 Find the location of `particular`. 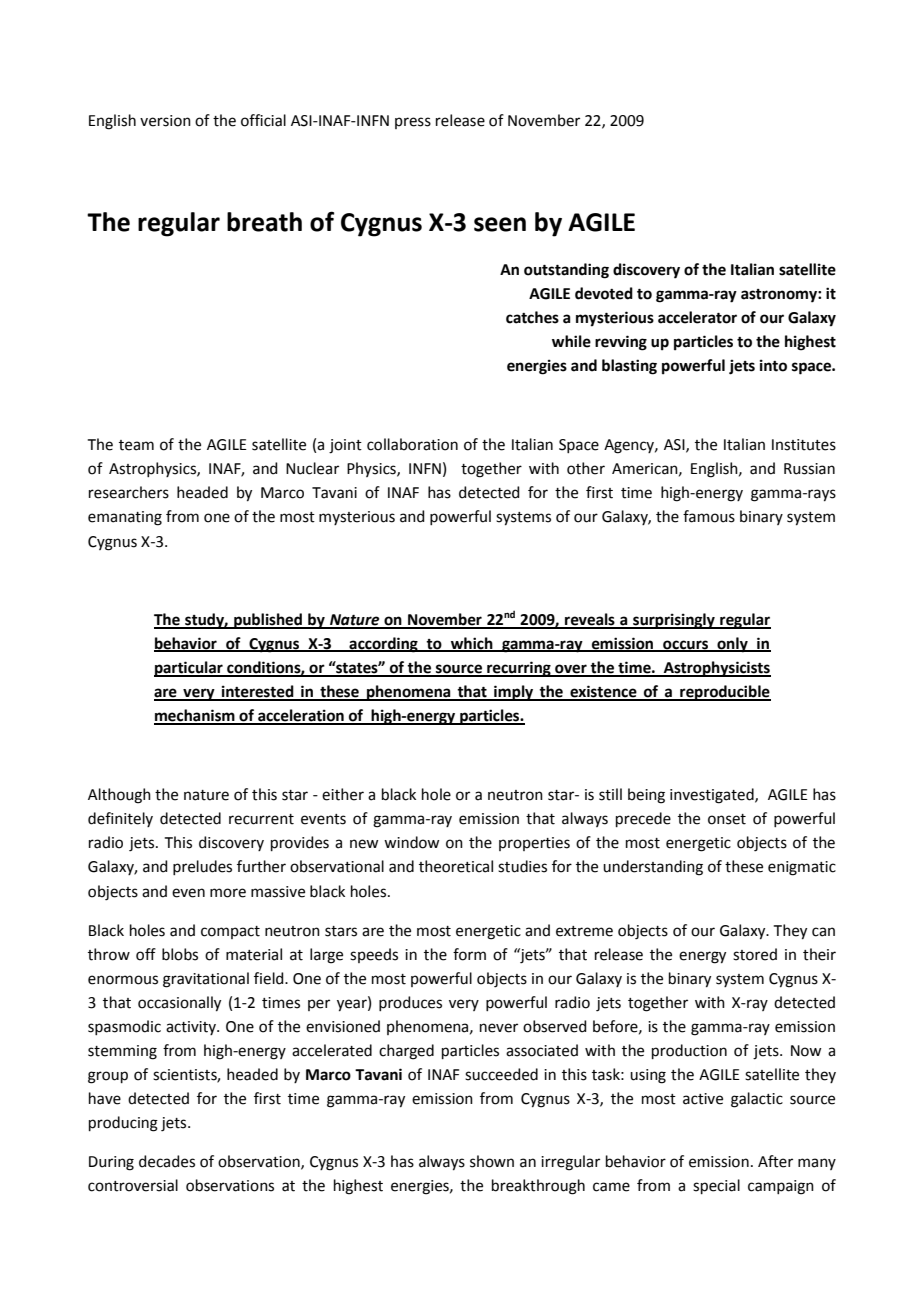

particular is located at coordinates (189, 669).
